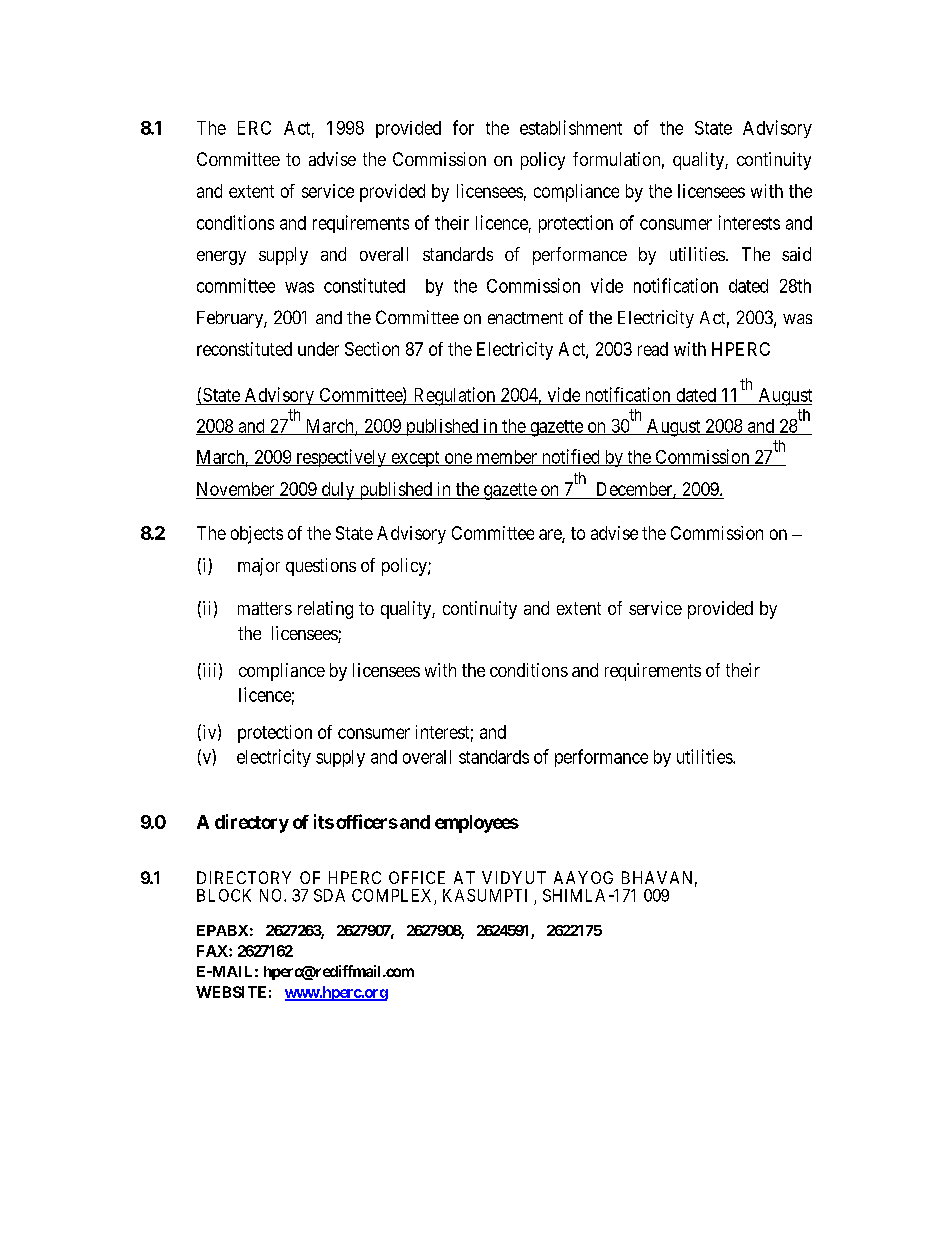  What do you see at coordinates (221, 258) in the image?
I see `energy` at bounding box center [221, 258].
